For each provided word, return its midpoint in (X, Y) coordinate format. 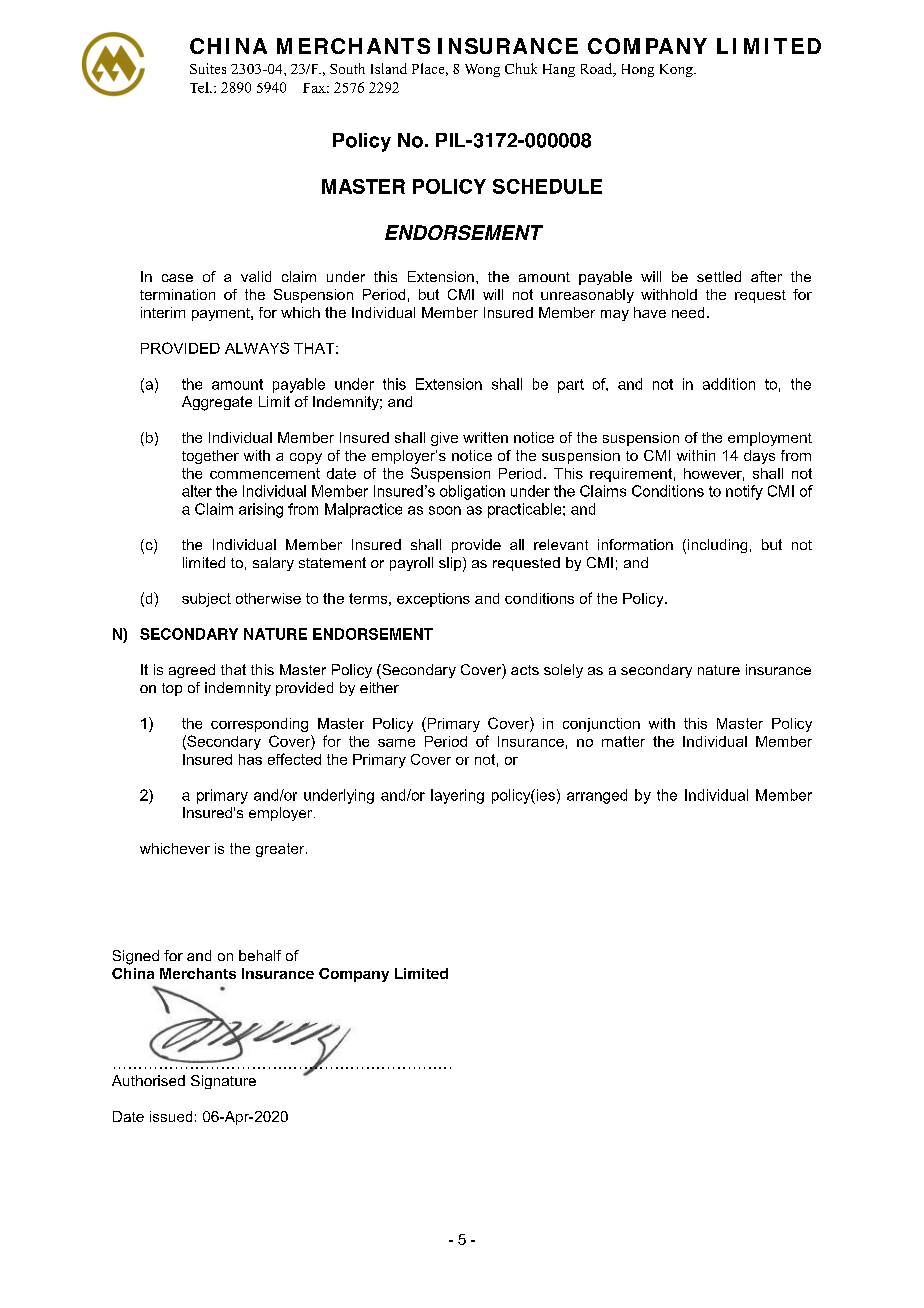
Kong (677, 70)
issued (171, 1116)
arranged (597, 796)
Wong (482, 70)
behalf (260, 955)
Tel (200, 87)
